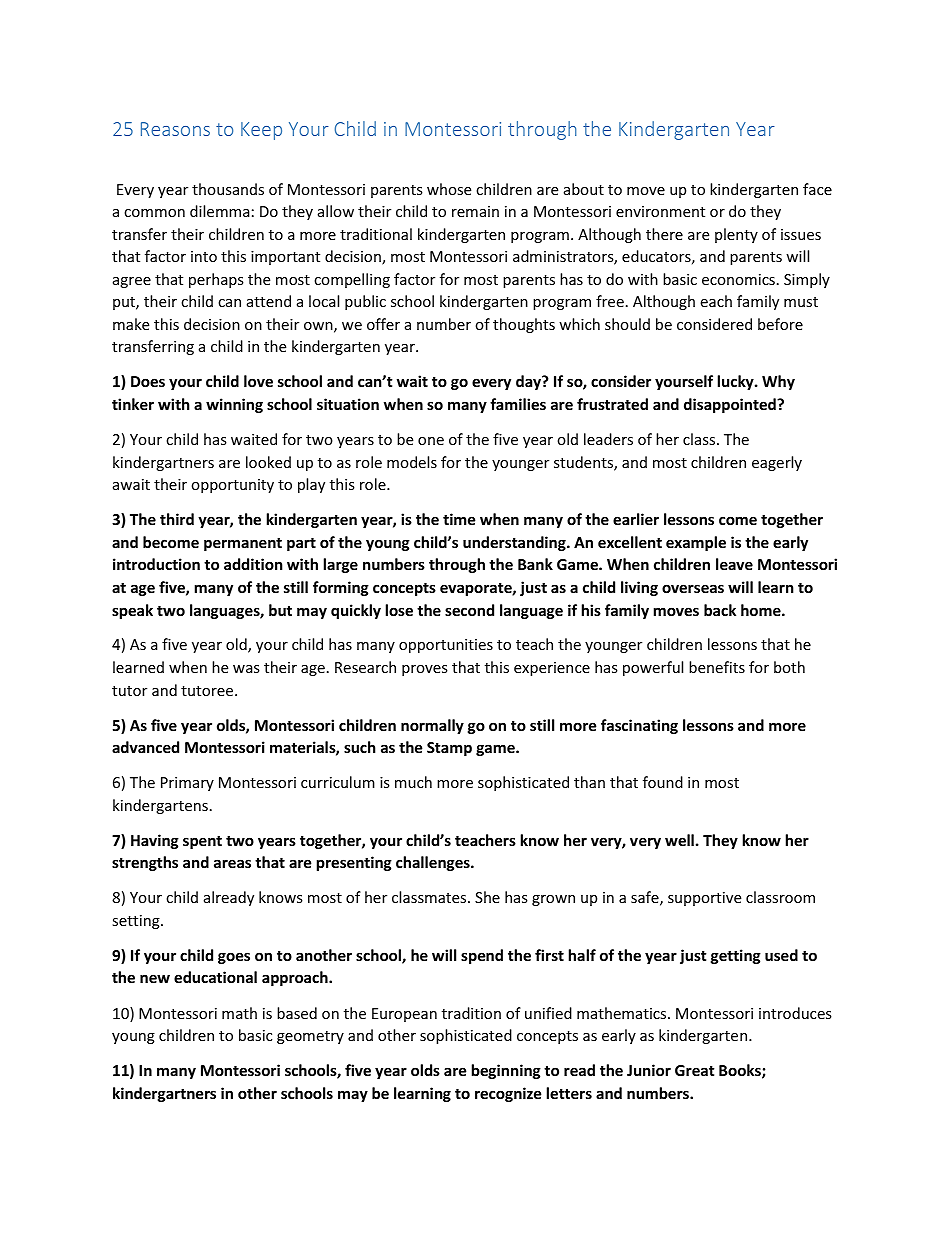 The image size is (952, 1233). I want to click on beginning, so click(506, 1071).
